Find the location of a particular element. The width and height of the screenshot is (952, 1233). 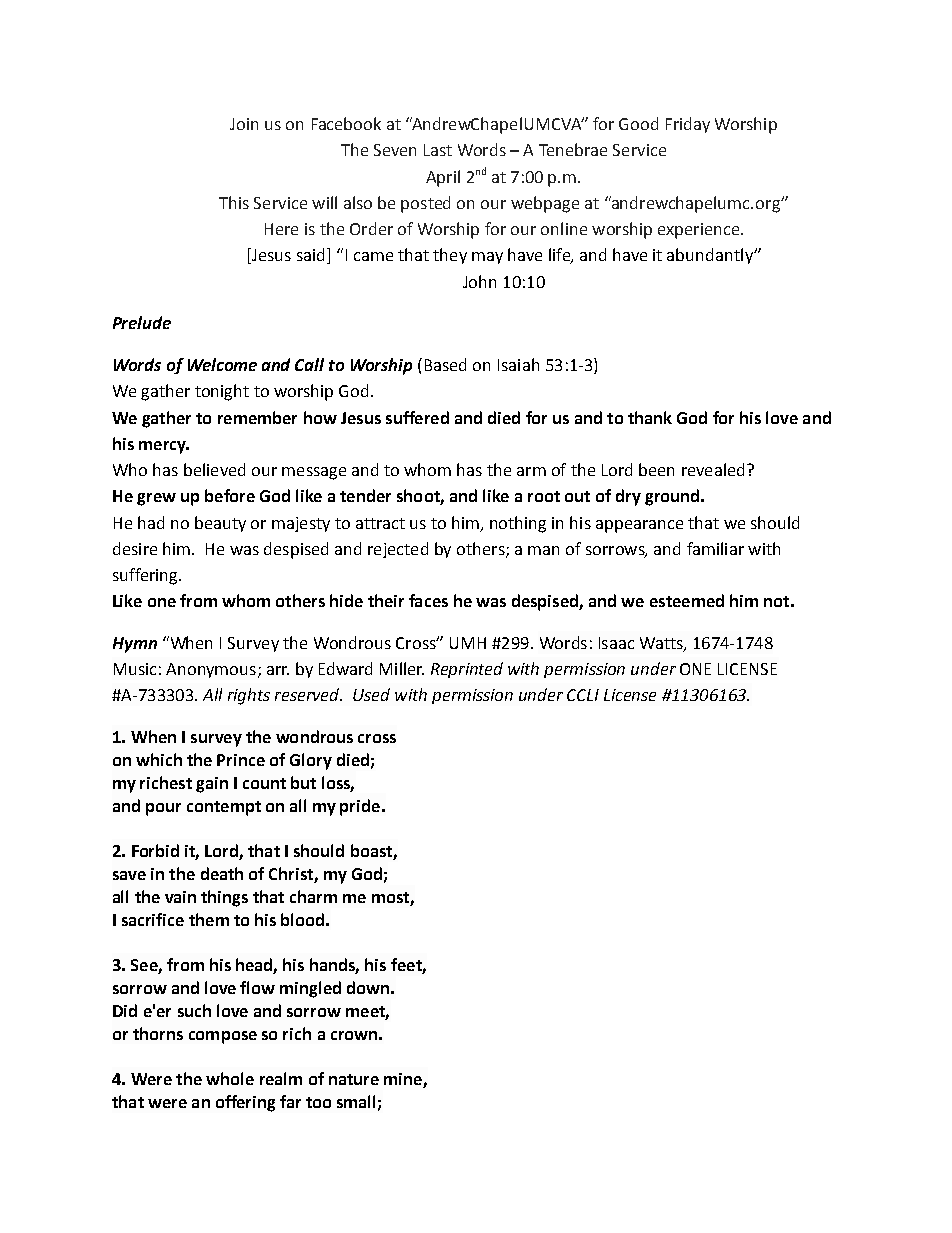

pride is located at coordinates (361, 807).
